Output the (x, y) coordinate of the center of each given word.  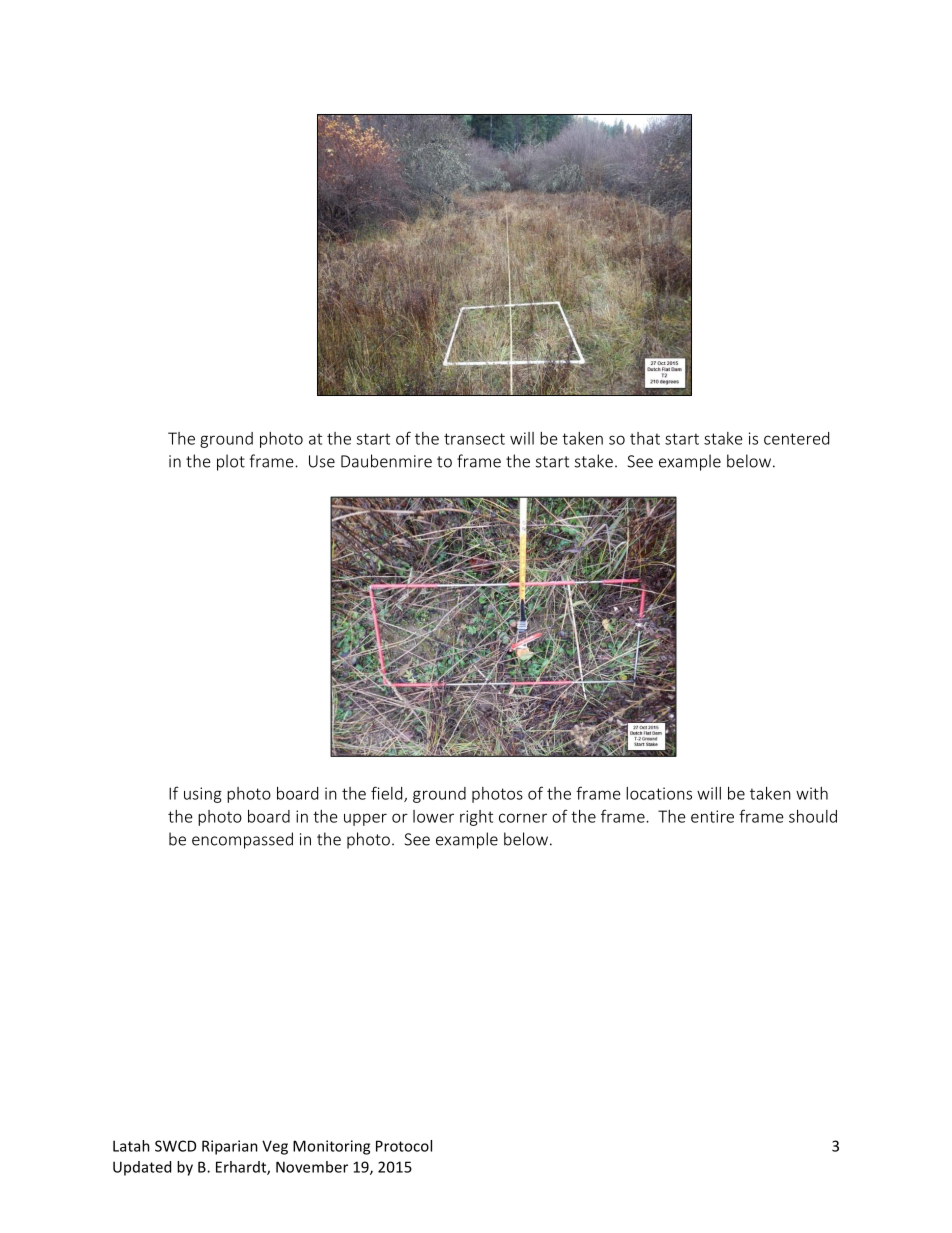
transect (474, 439)
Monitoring (331, 1147)
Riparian (230, 1147)
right (476, 818)
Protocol (404, 1146)
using (203, 795)
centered (796, 438)
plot (231, 462)
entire (712, 816)
